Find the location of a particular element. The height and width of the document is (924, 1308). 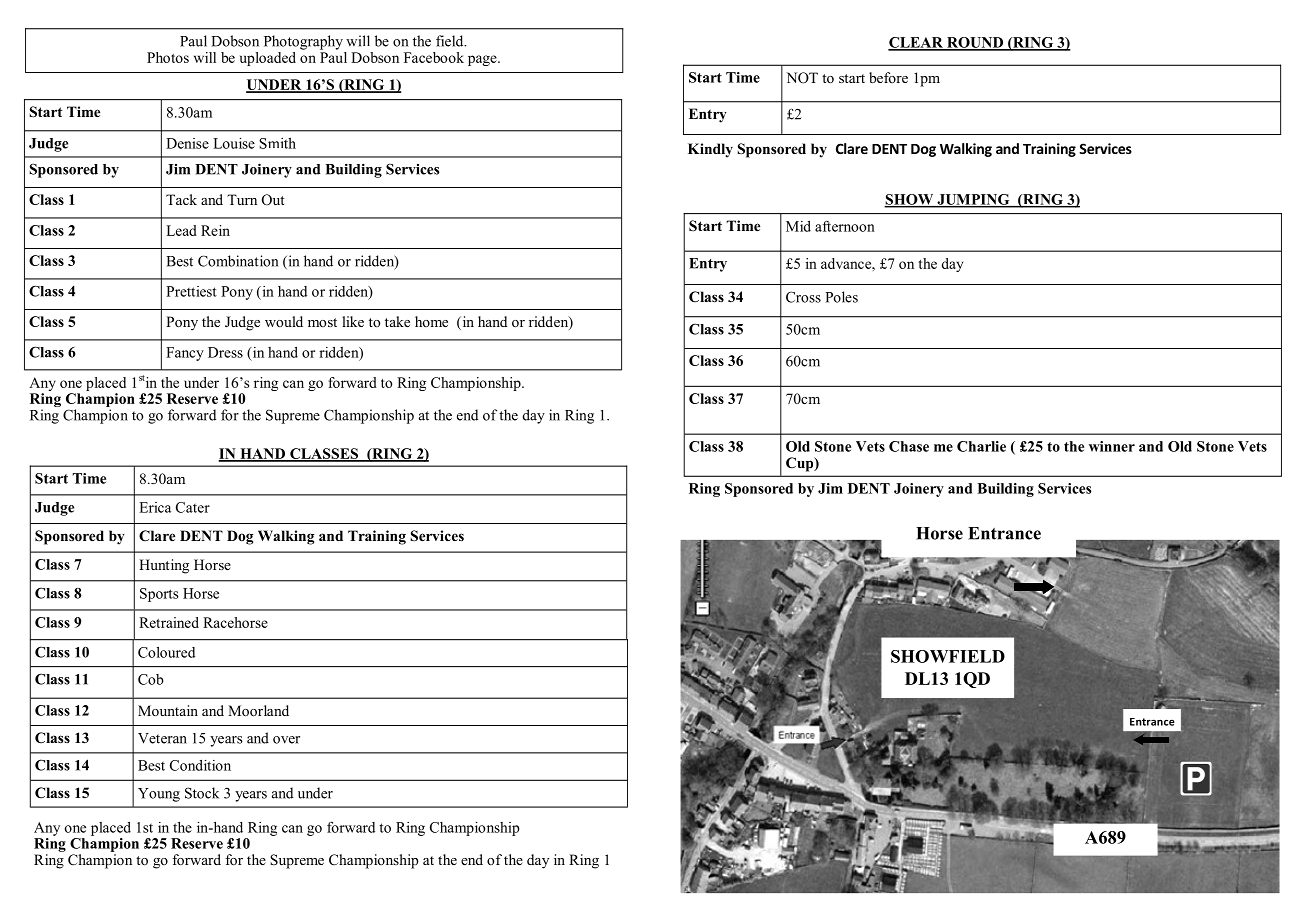

Charlie is located at coordinates (981, 446).
